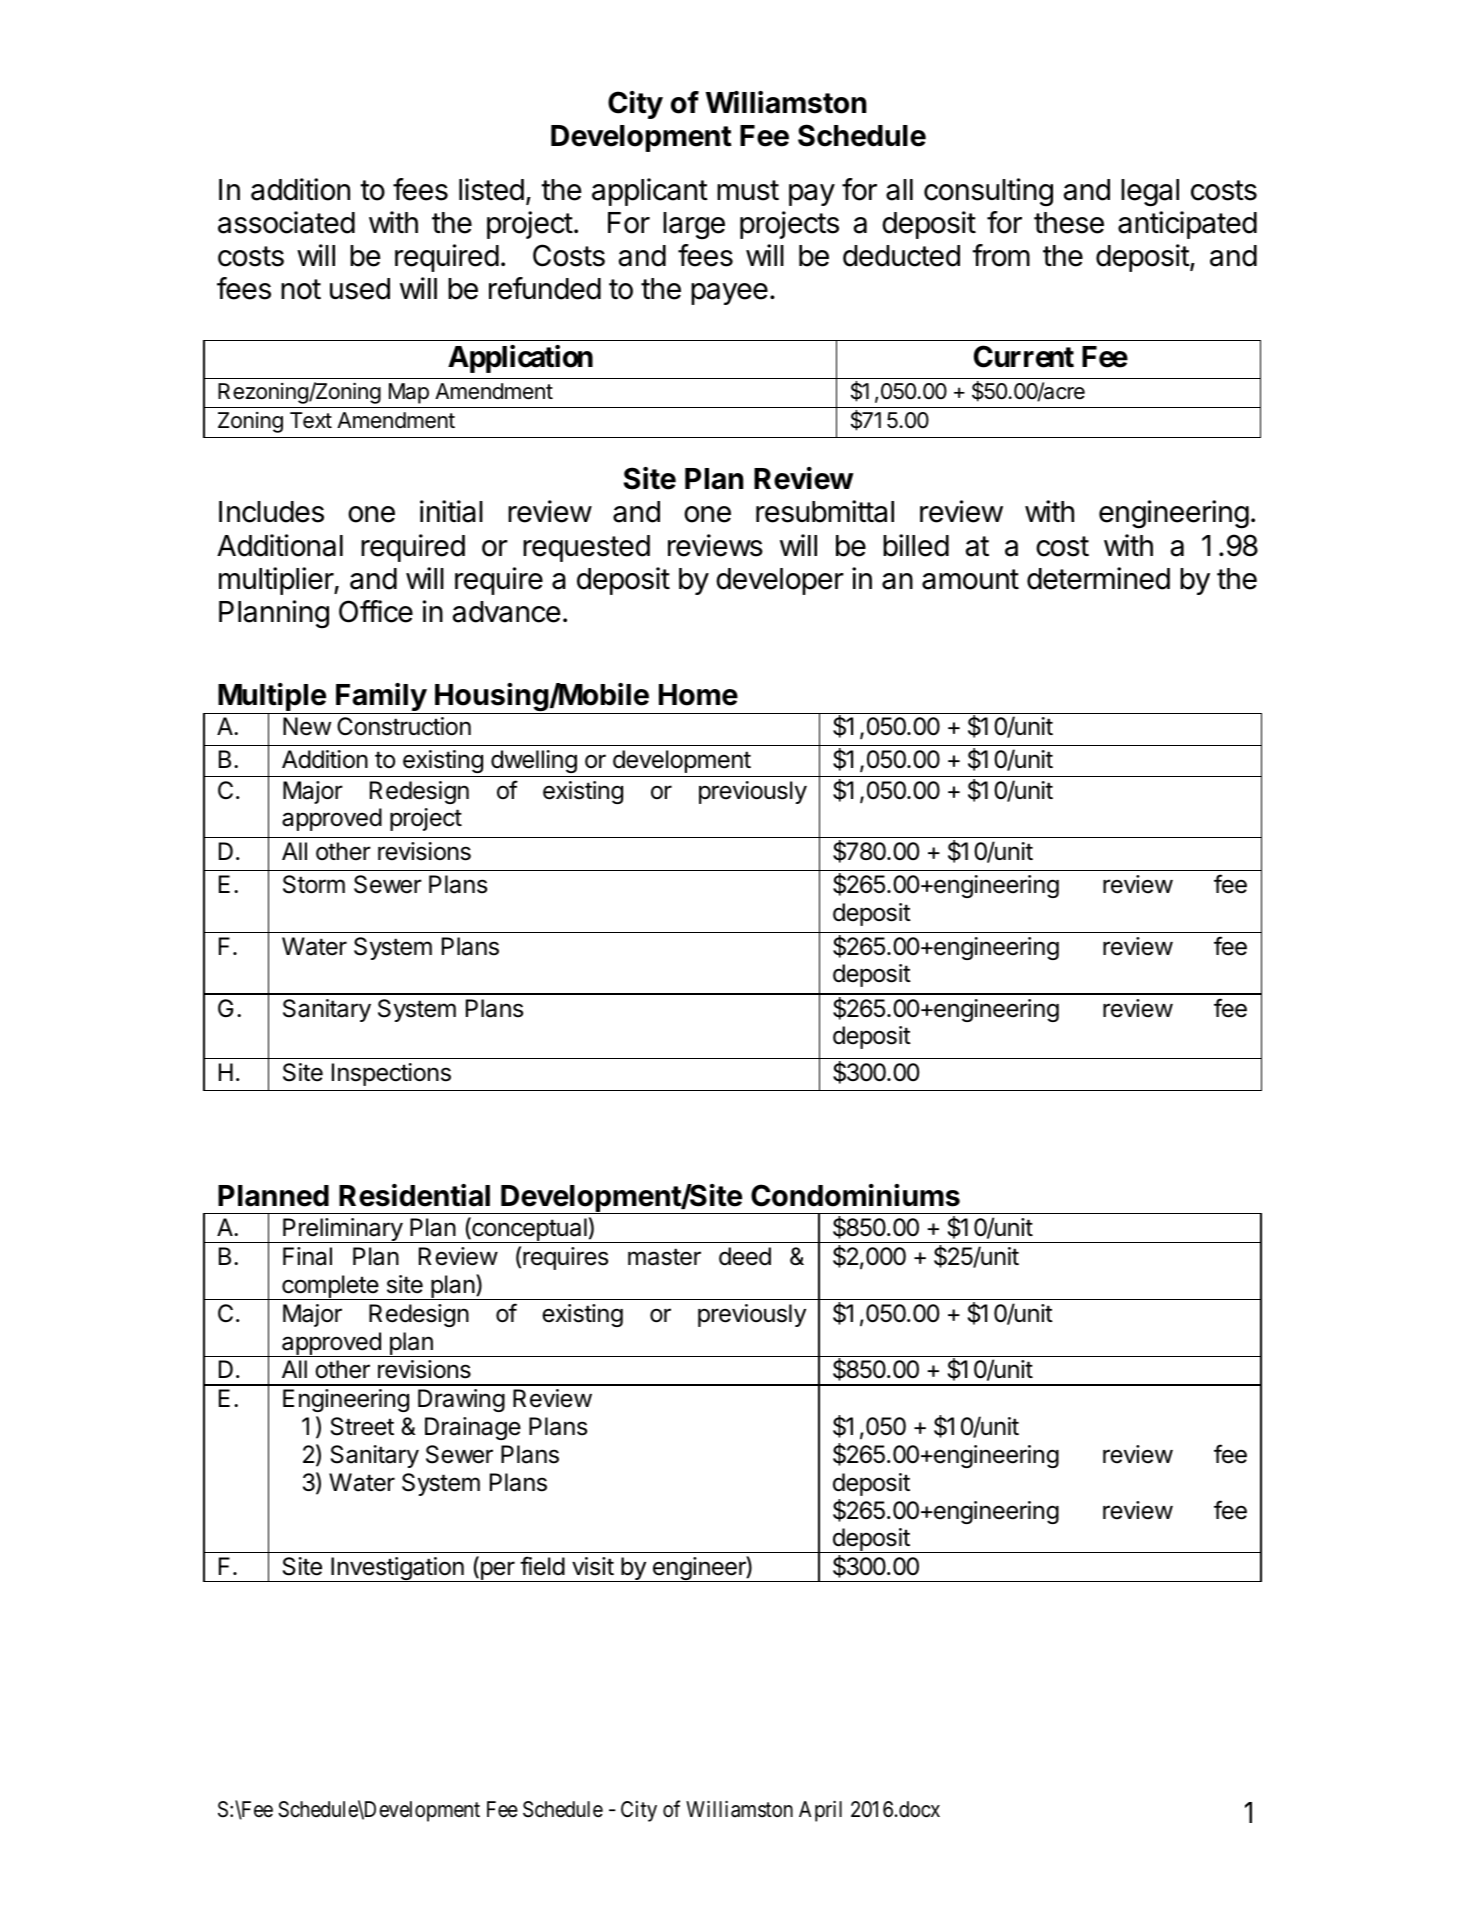 This image has width=1475, height=1909. Describe the element at coordinates (698, 695) in the image. I see `Home` at that location.
